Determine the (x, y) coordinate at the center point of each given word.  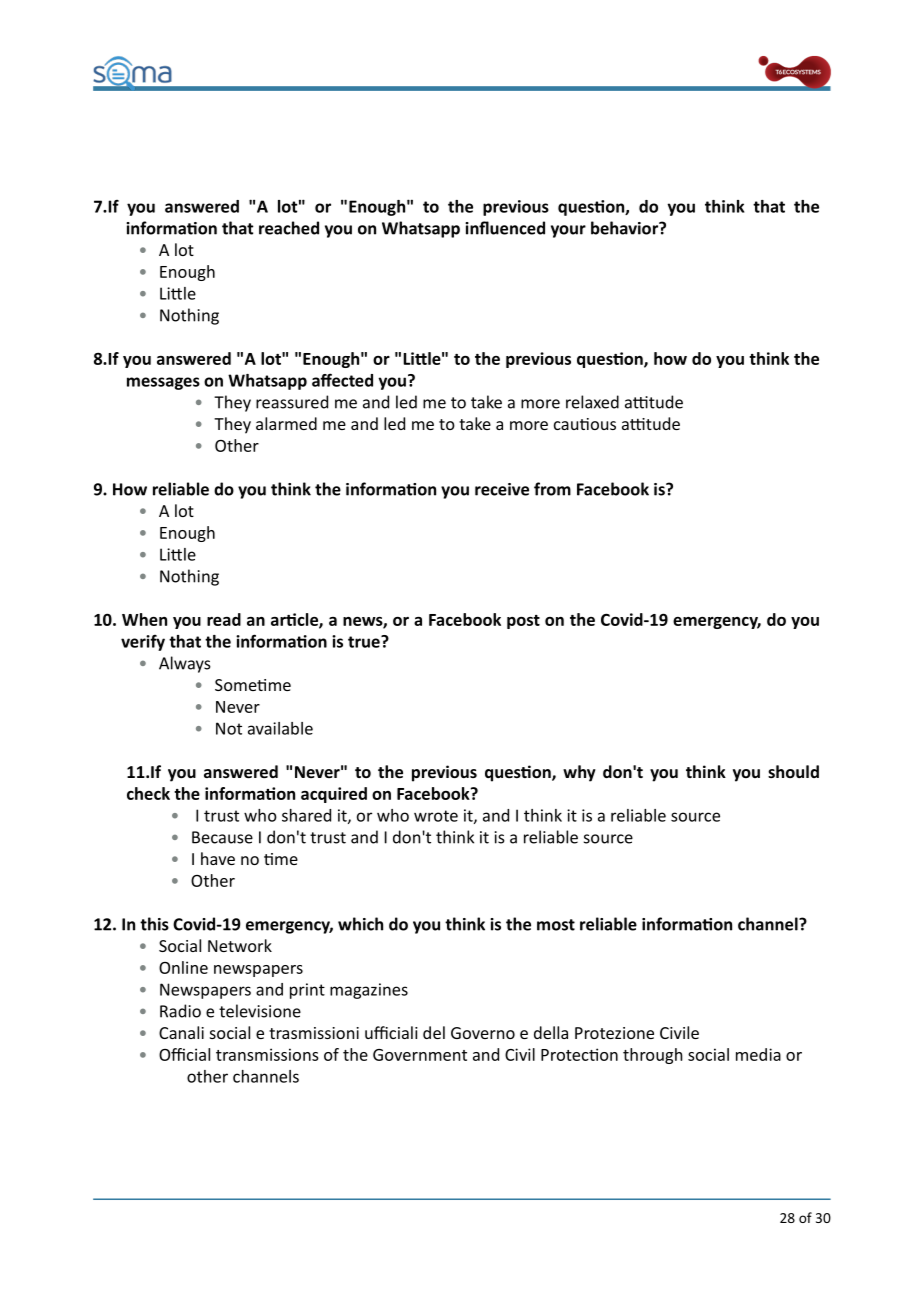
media (758, 1054)
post (523, 622)
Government (420, 1055)
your (568, 231)
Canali (181, 1032)
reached (289, 228)
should (793, 771)
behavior (625, 228)
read (224, 619)
